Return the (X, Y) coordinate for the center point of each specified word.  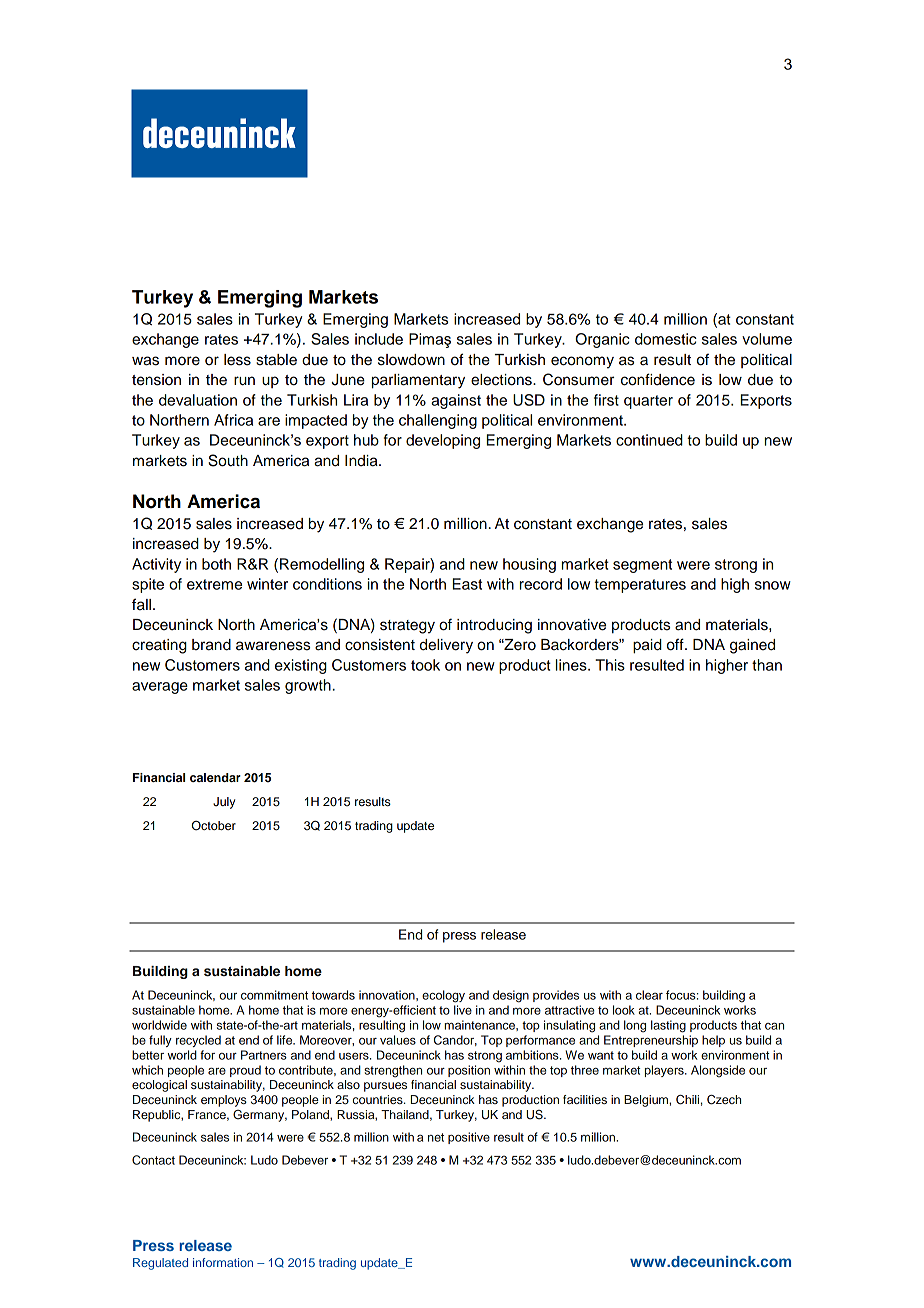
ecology (443, 996)
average (160, 688)
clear (649, 995)
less (237, 360)
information (223, 1262)
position (469, 1071)
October (214, 826)
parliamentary (418, 381)
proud (245, 1071)
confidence (658, 379)
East (467, 584)
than (767, 665)
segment (642, 566)
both (216, 564)
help (713, 1041)
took (425, 665)
